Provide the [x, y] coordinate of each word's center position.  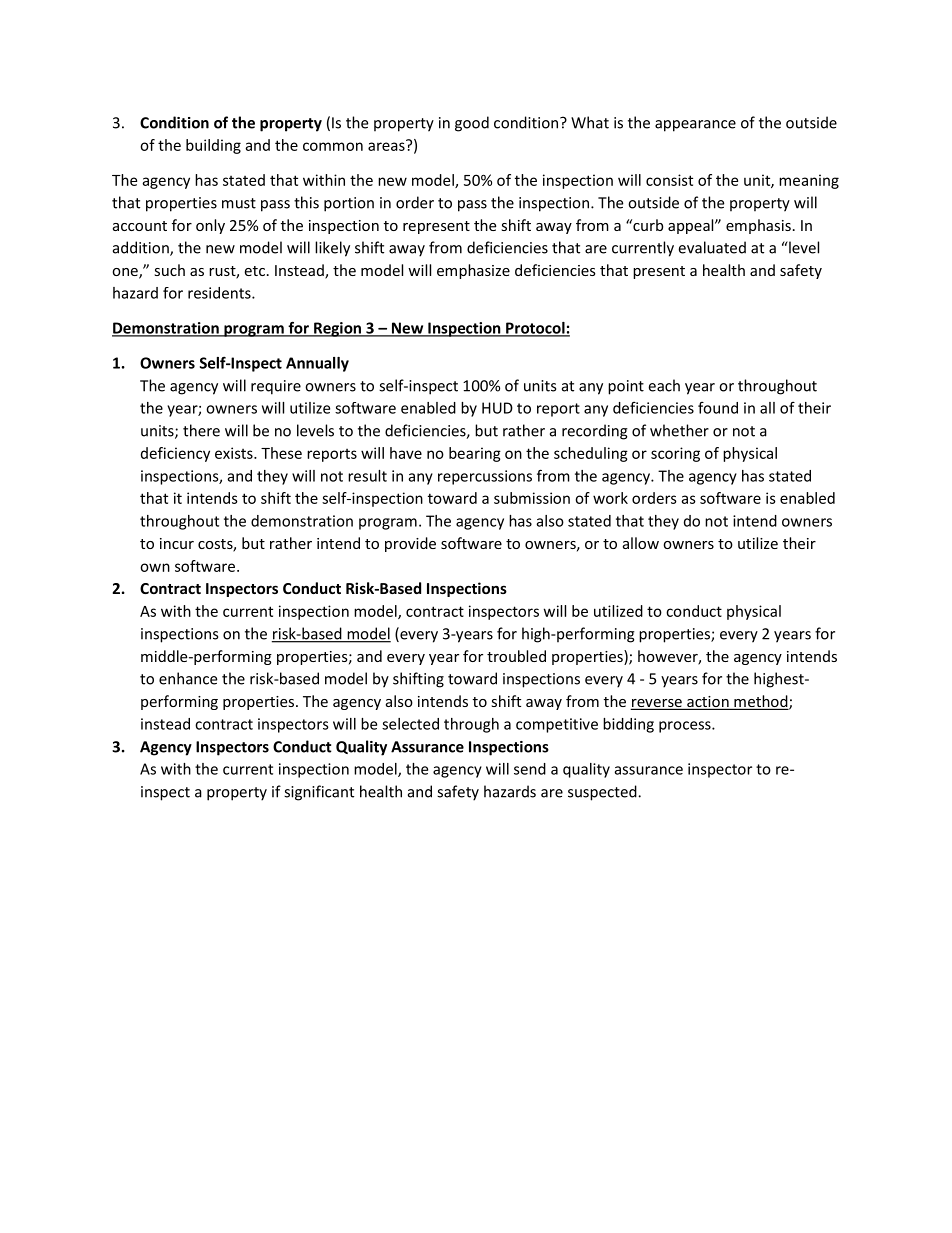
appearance [695, 126]
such [169, 270]
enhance [188, 678]
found [718, 407]
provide [410, 544]
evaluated [712, 247]
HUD [497, 408]
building [213, 146]
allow [641, 543]
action [708, 703]
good [472, 124]
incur [177, 543]
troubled [516, 656]
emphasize [473, 271]
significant [319, 793]
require [276, 387]
